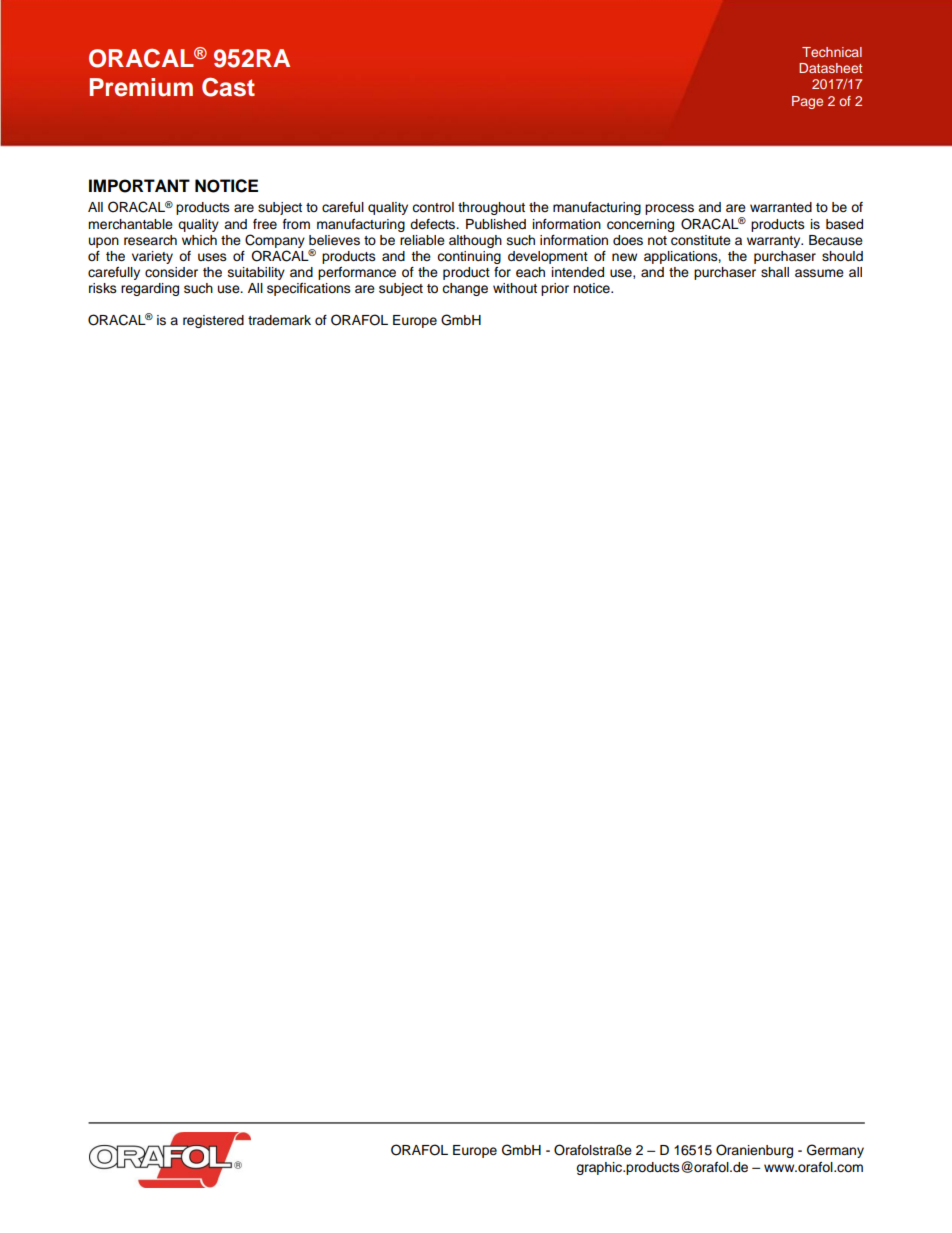 This screenshot has height=1233, width=952. I want to click on Cast, so click(228, 87).
